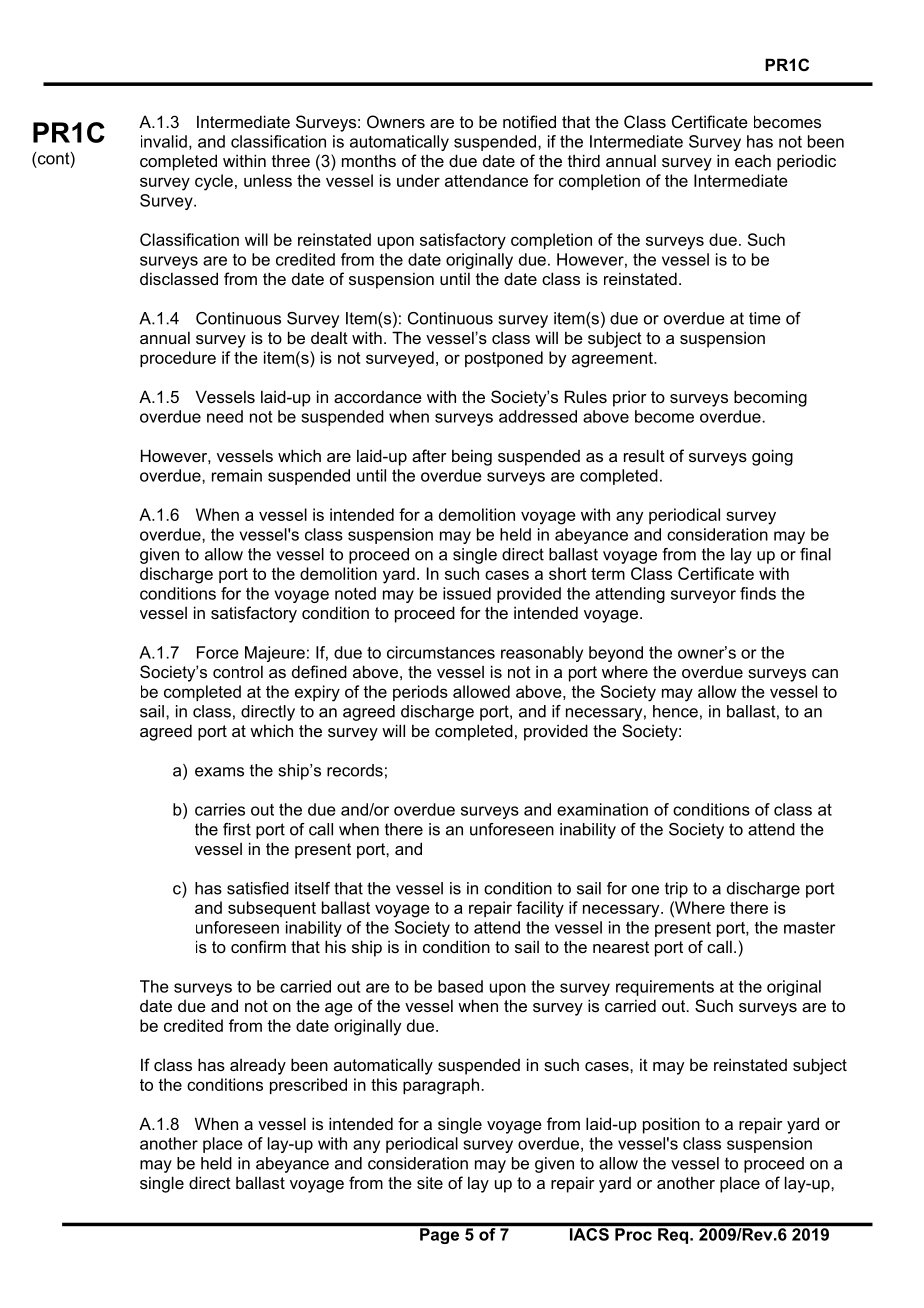  What do you see at coordinates (268, 180) in the image?
I see `unless` at bounding box center [268, 180].
